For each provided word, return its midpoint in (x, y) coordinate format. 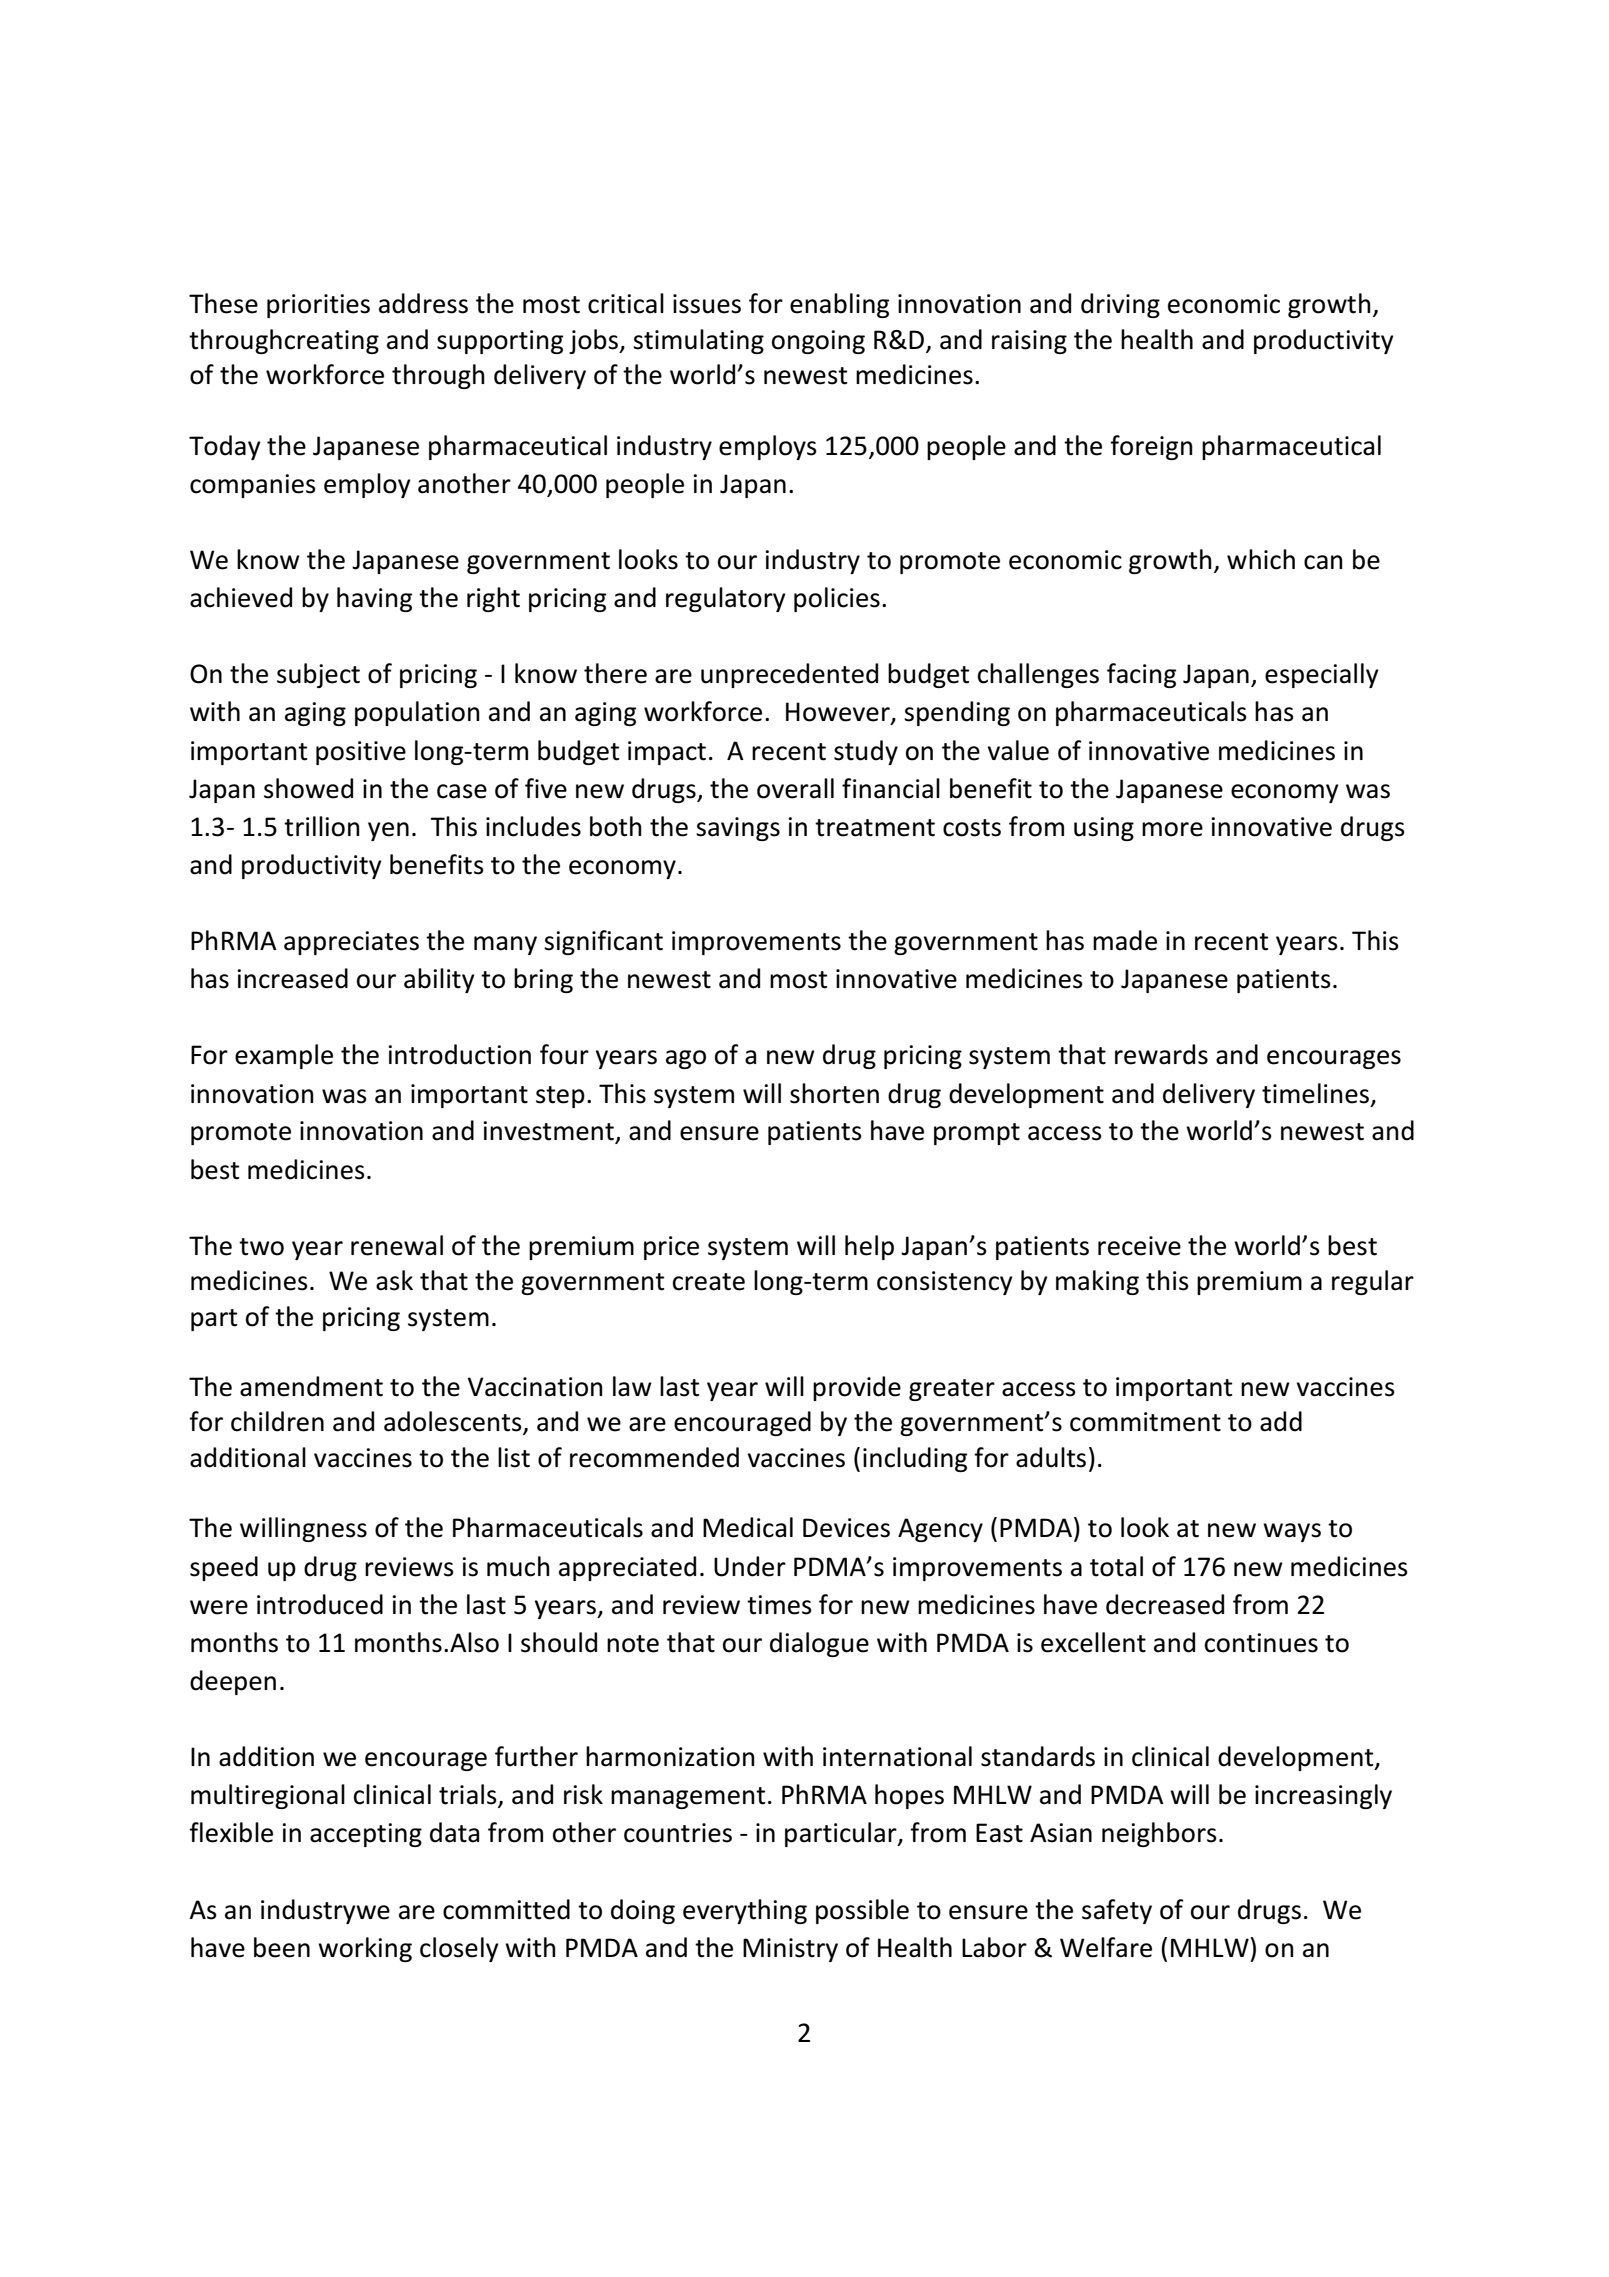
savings (738, 829)
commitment (1145, 1422)
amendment (311, 1386)
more (1172, 829)
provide (857, 1388)
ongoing (818, 342)
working (365, 1949)
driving (1120, 305)
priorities (318, 306)
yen (388, 831)
